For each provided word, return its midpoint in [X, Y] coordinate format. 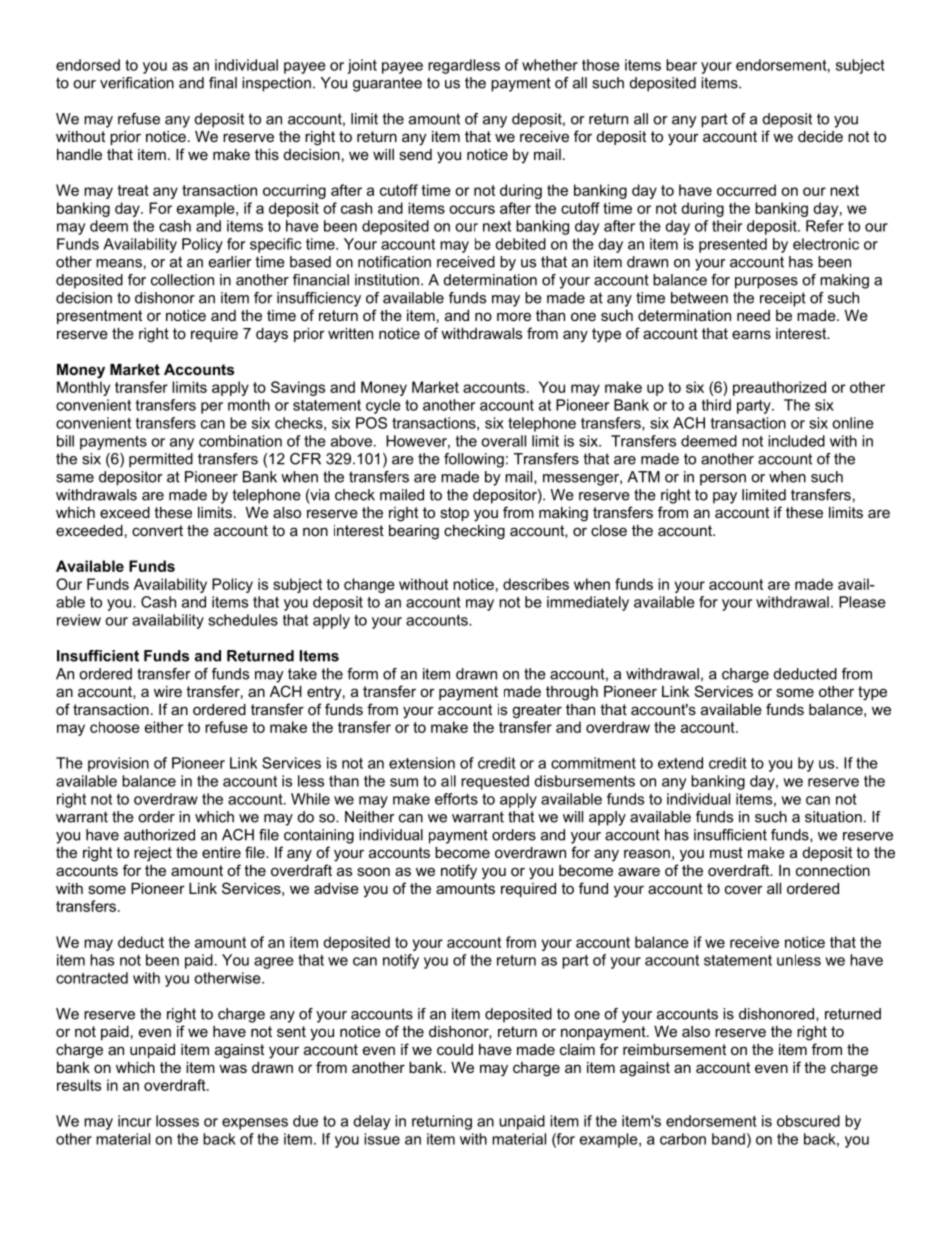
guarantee [387, 84]
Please [862, 602]
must [726, 852]
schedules [243, 620]
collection [182, 280]
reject [153, 854]
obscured [808, 1121]
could [455, 1049]
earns [751, 334]
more [514, 316]
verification [137, 83]
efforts [456, 799]
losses [177, 1121]
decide [820, 136]
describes [536, 584]
